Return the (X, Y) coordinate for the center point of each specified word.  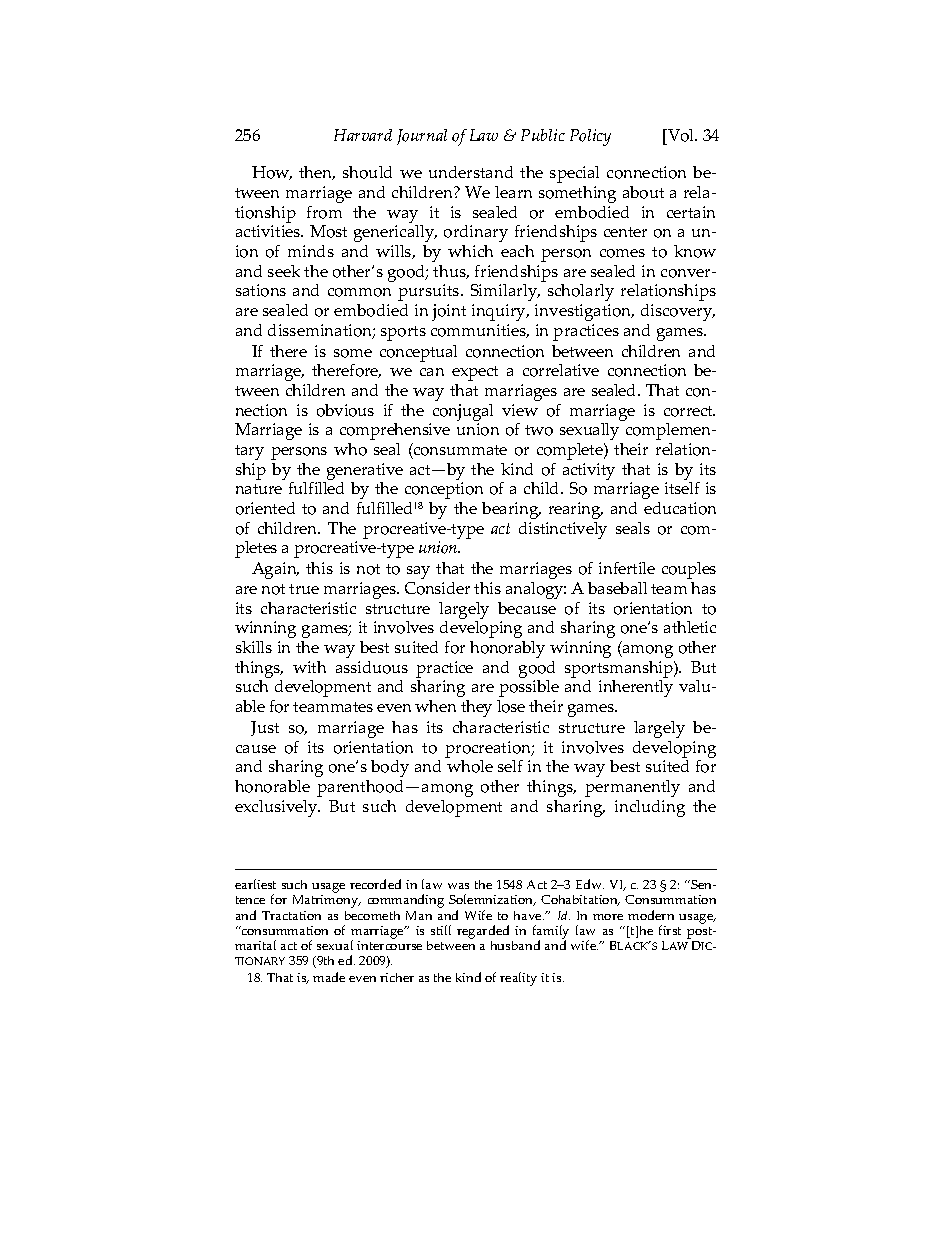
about (643, 192)
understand (471, 172)
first (670, 930)
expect (475, 373)
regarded (483, 932)
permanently (632, 788)
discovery (678, 312)
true (304, 589)
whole (470, 766)
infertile (627, 568)
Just (265, 728)
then (317, 173)
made (329, 977)
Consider (437, 588)
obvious (345, 410)
